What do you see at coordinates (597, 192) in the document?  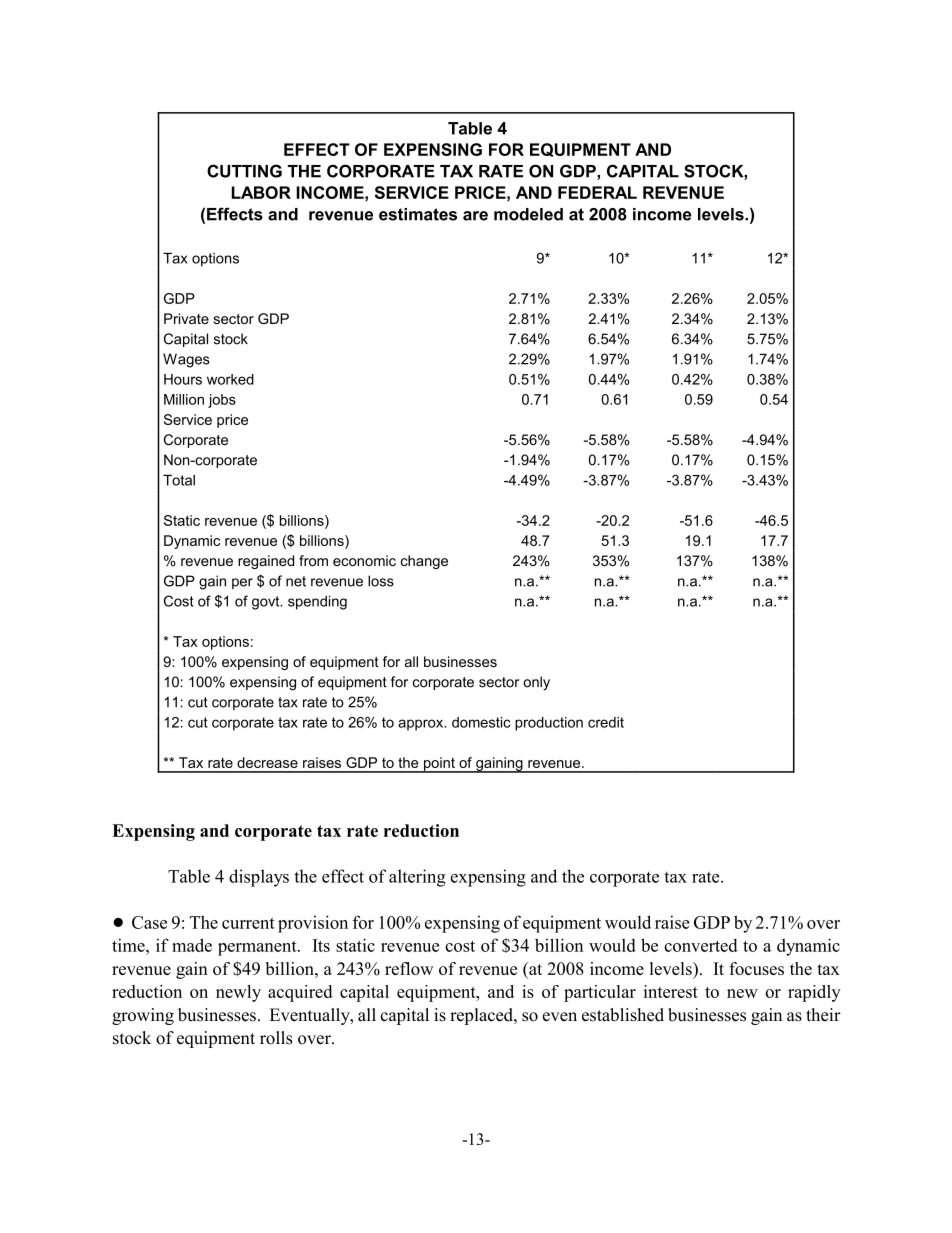 I see `FEDERAL` at bounding box center [597, 192].
